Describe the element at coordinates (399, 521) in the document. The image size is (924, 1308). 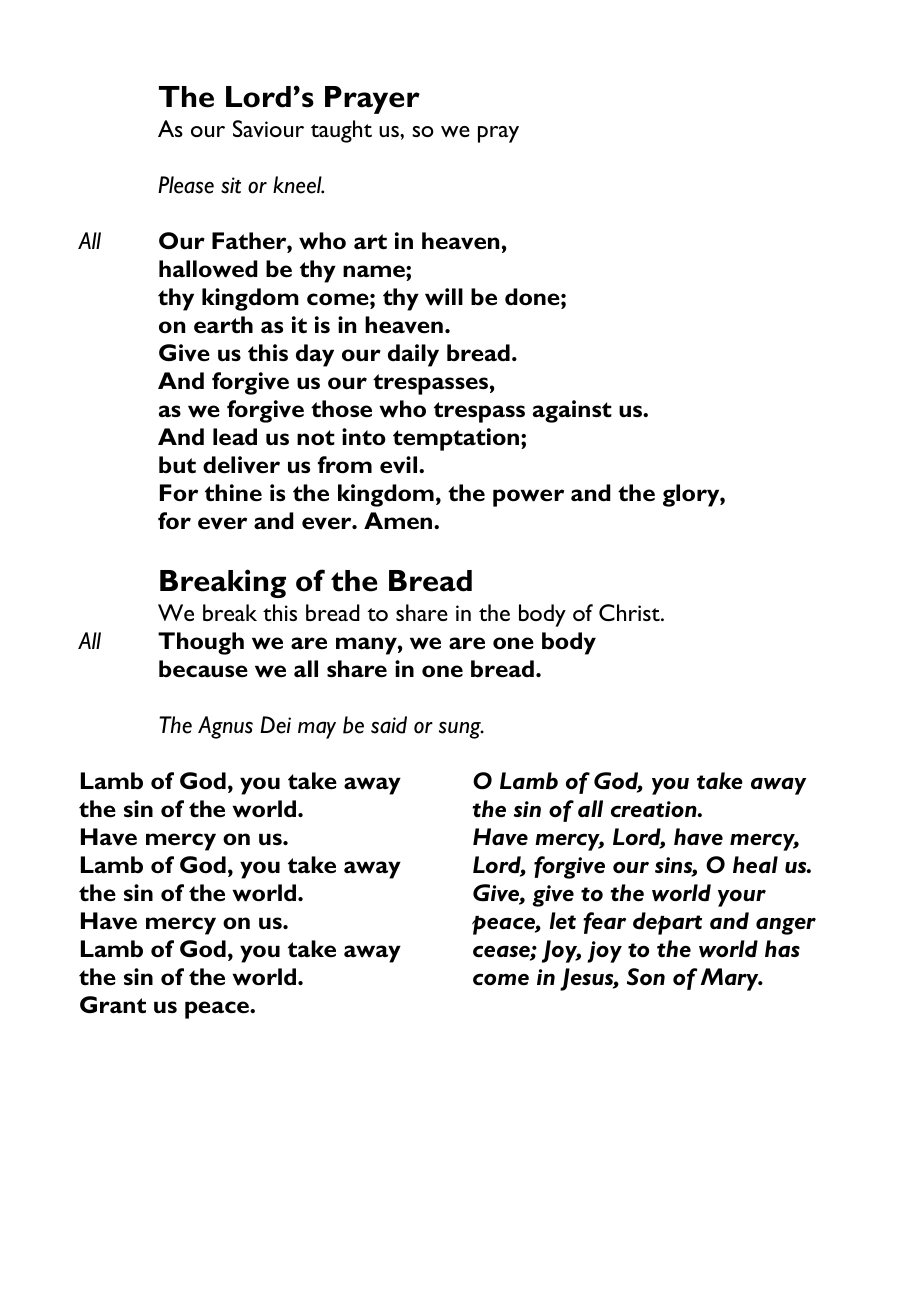
I see `Amen` at that location.
